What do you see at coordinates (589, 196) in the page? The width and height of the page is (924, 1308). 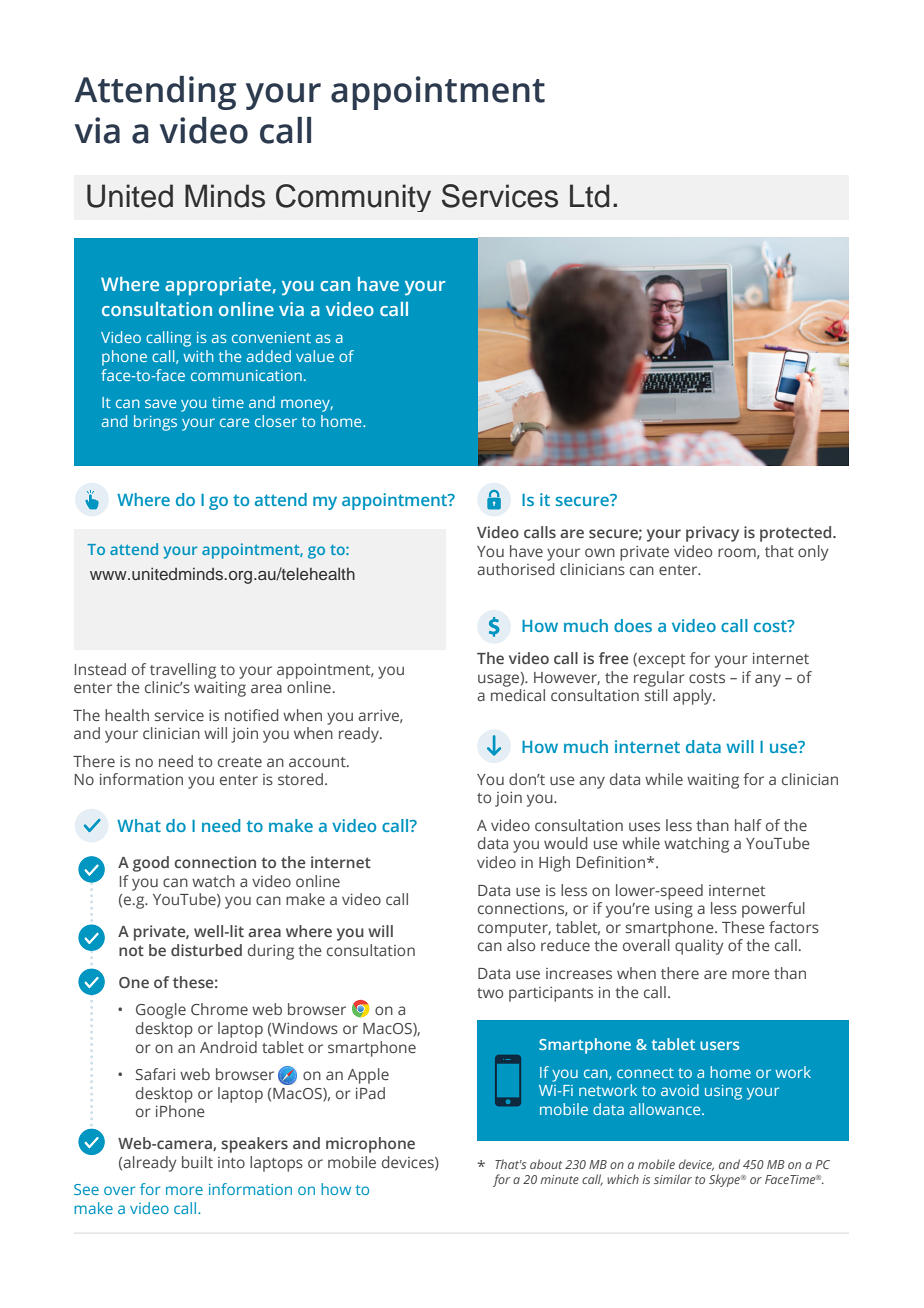 I see `Ltd` at bounding box center [589, 196].
